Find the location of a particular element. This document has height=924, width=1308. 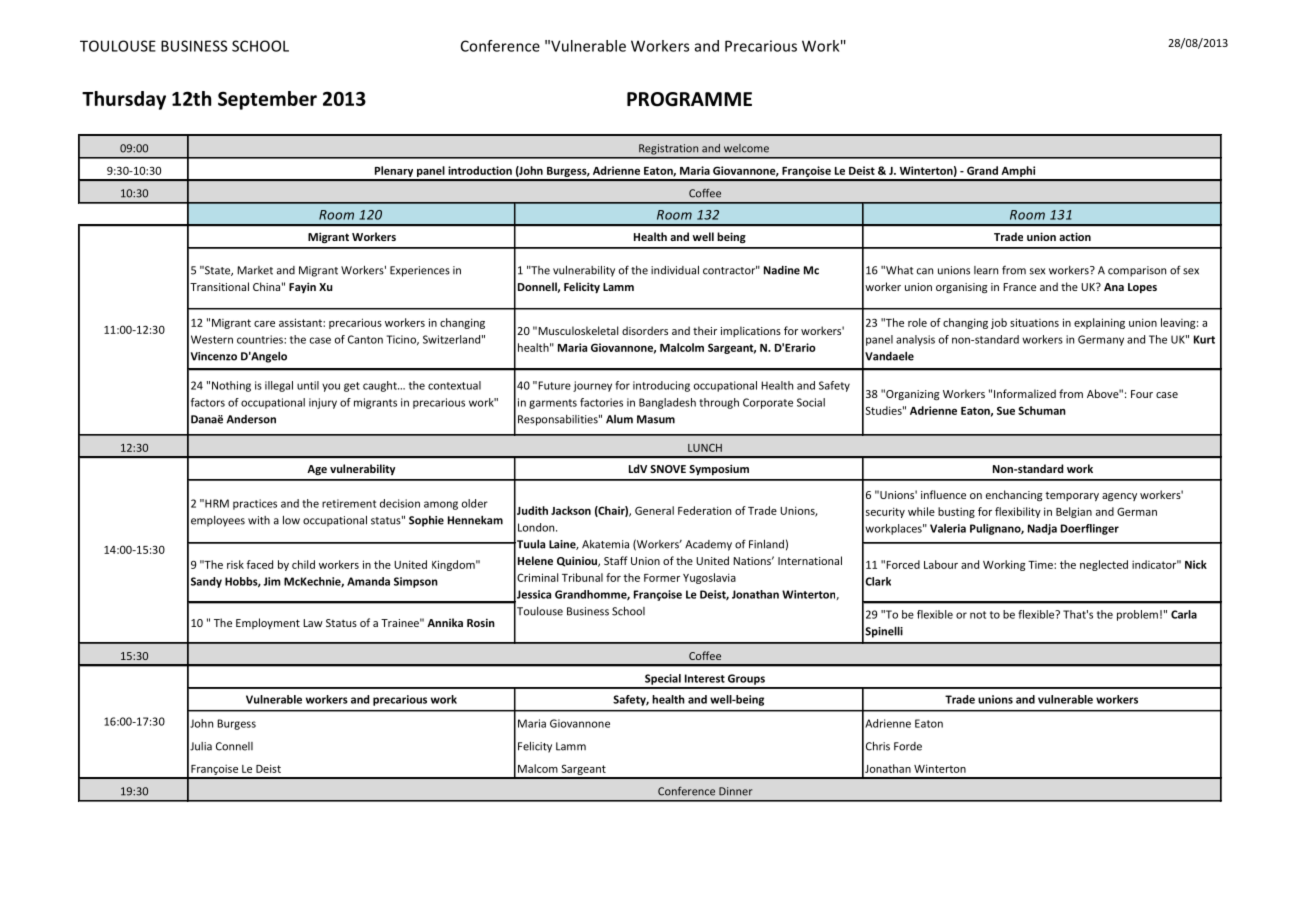

Anderson is located at coordinates (251, 419).
